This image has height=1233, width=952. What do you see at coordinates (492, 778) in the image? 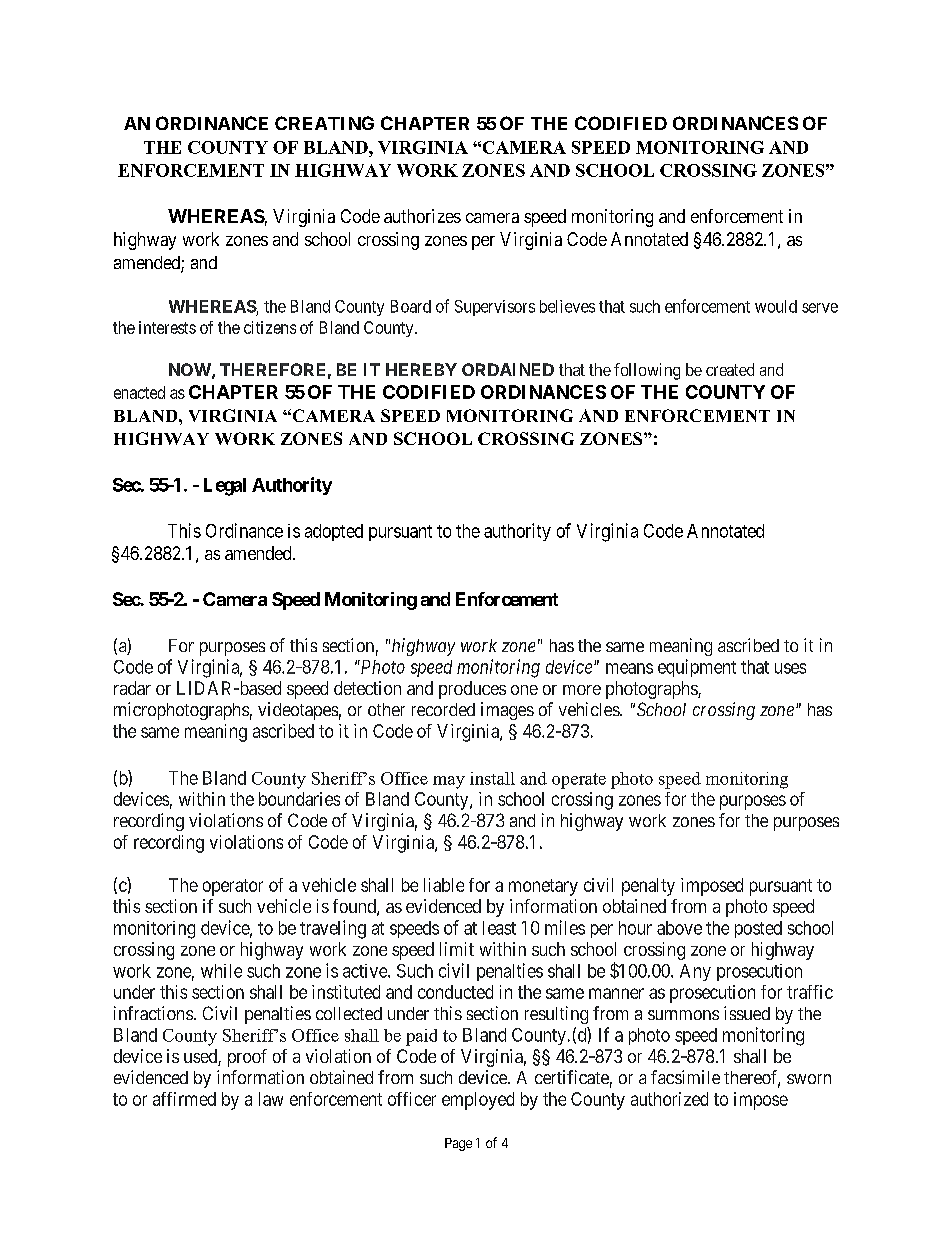
I see `install` at bounding box center [492, 778].
